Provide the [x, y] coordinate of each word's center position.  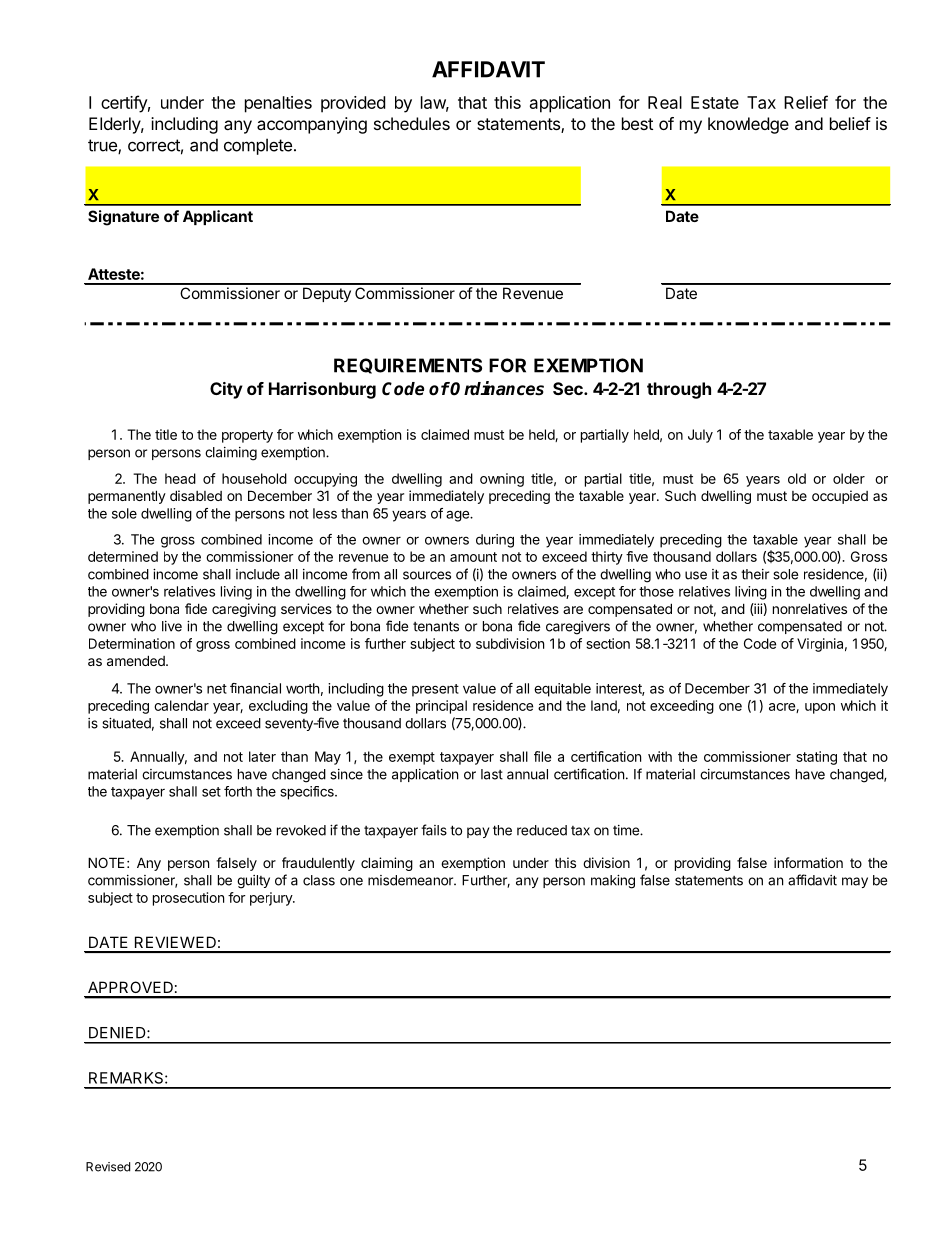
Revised [108, 1167]
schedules [412, 123]
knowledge [748, 125]
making [613, 882]
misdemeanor [411, 880]
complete [258, 146]
